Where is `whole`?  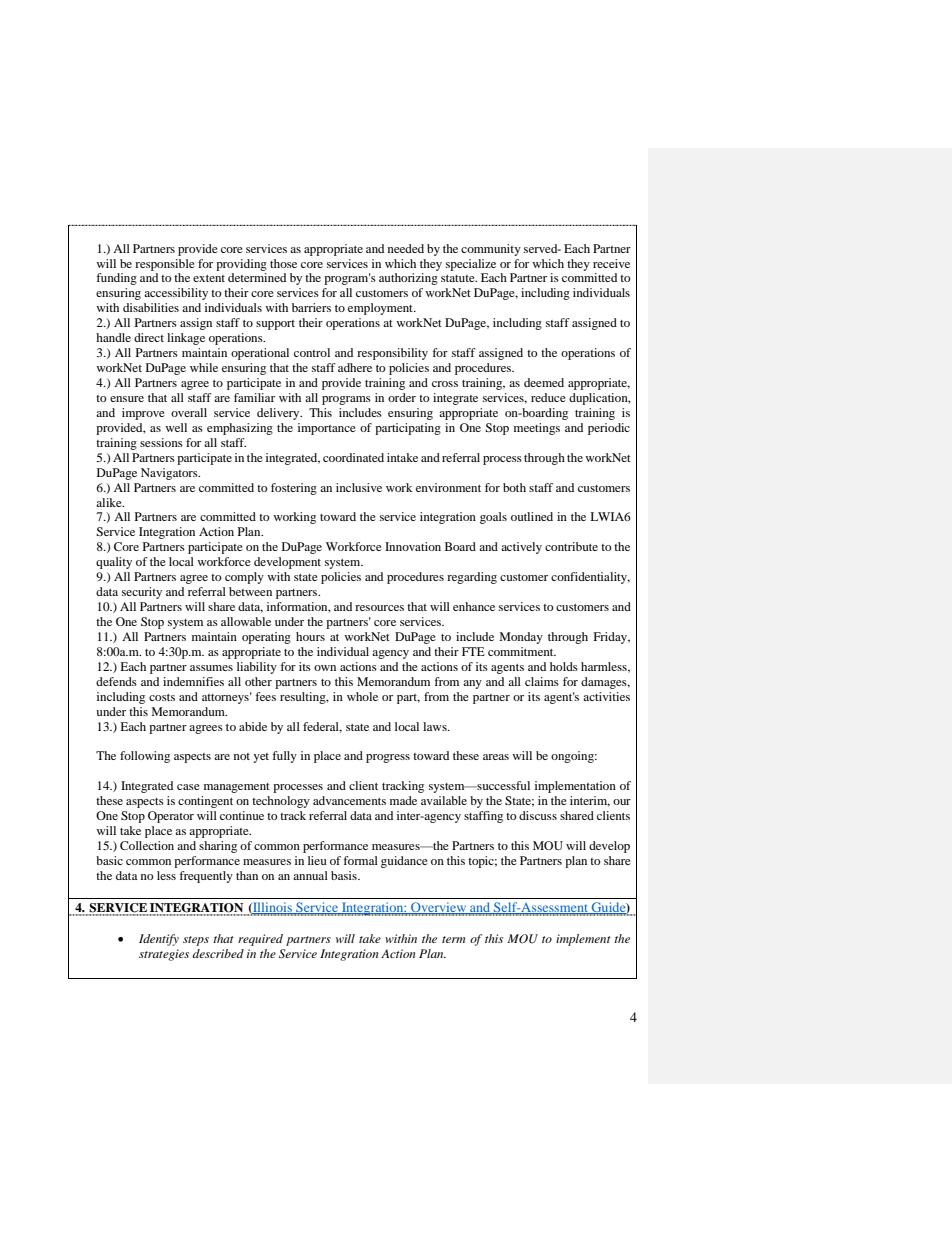 whole is located at coordinates (362, 696).
